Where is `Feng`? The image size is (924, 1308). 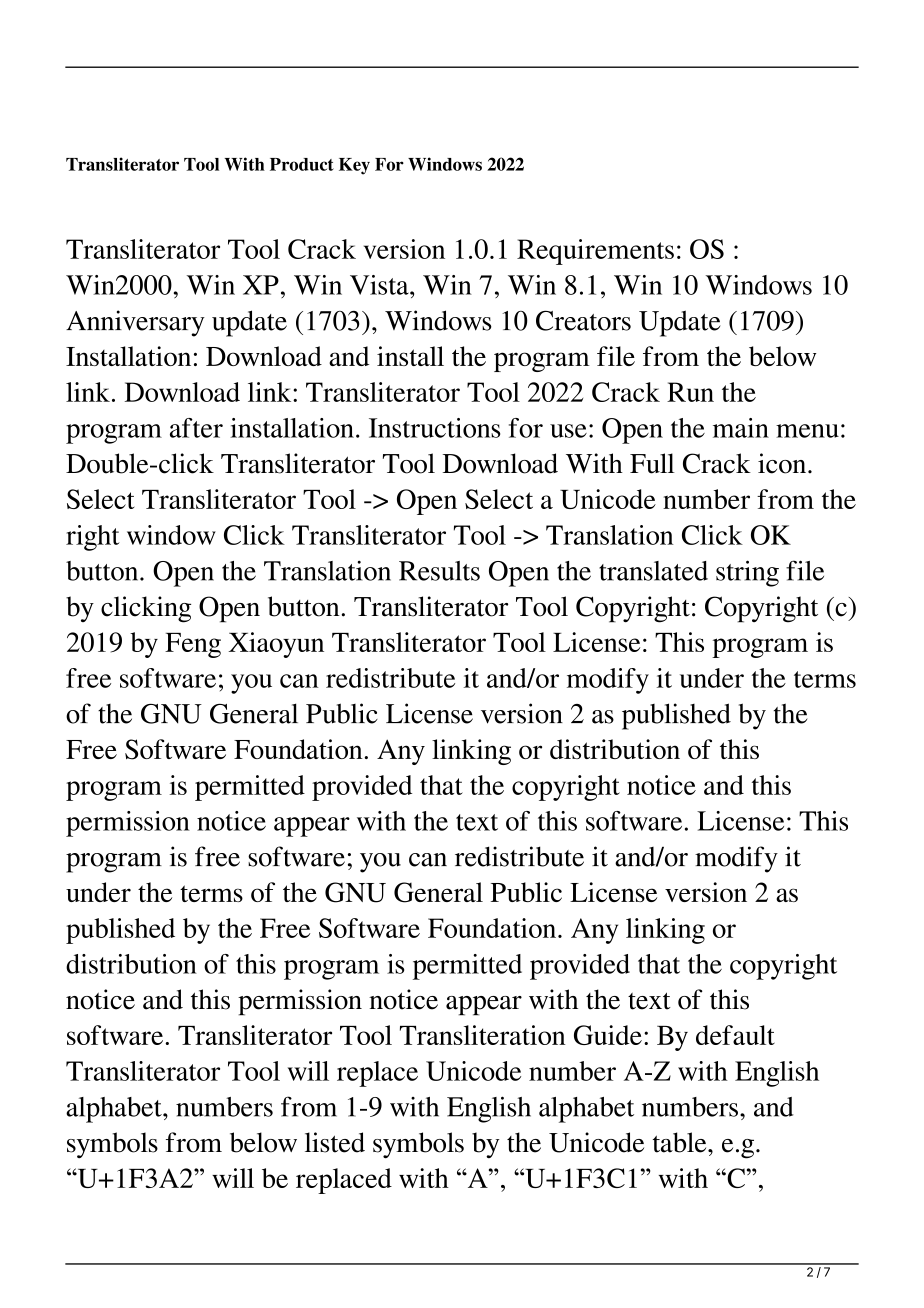 Feng is located at coordinates (193, 645).
